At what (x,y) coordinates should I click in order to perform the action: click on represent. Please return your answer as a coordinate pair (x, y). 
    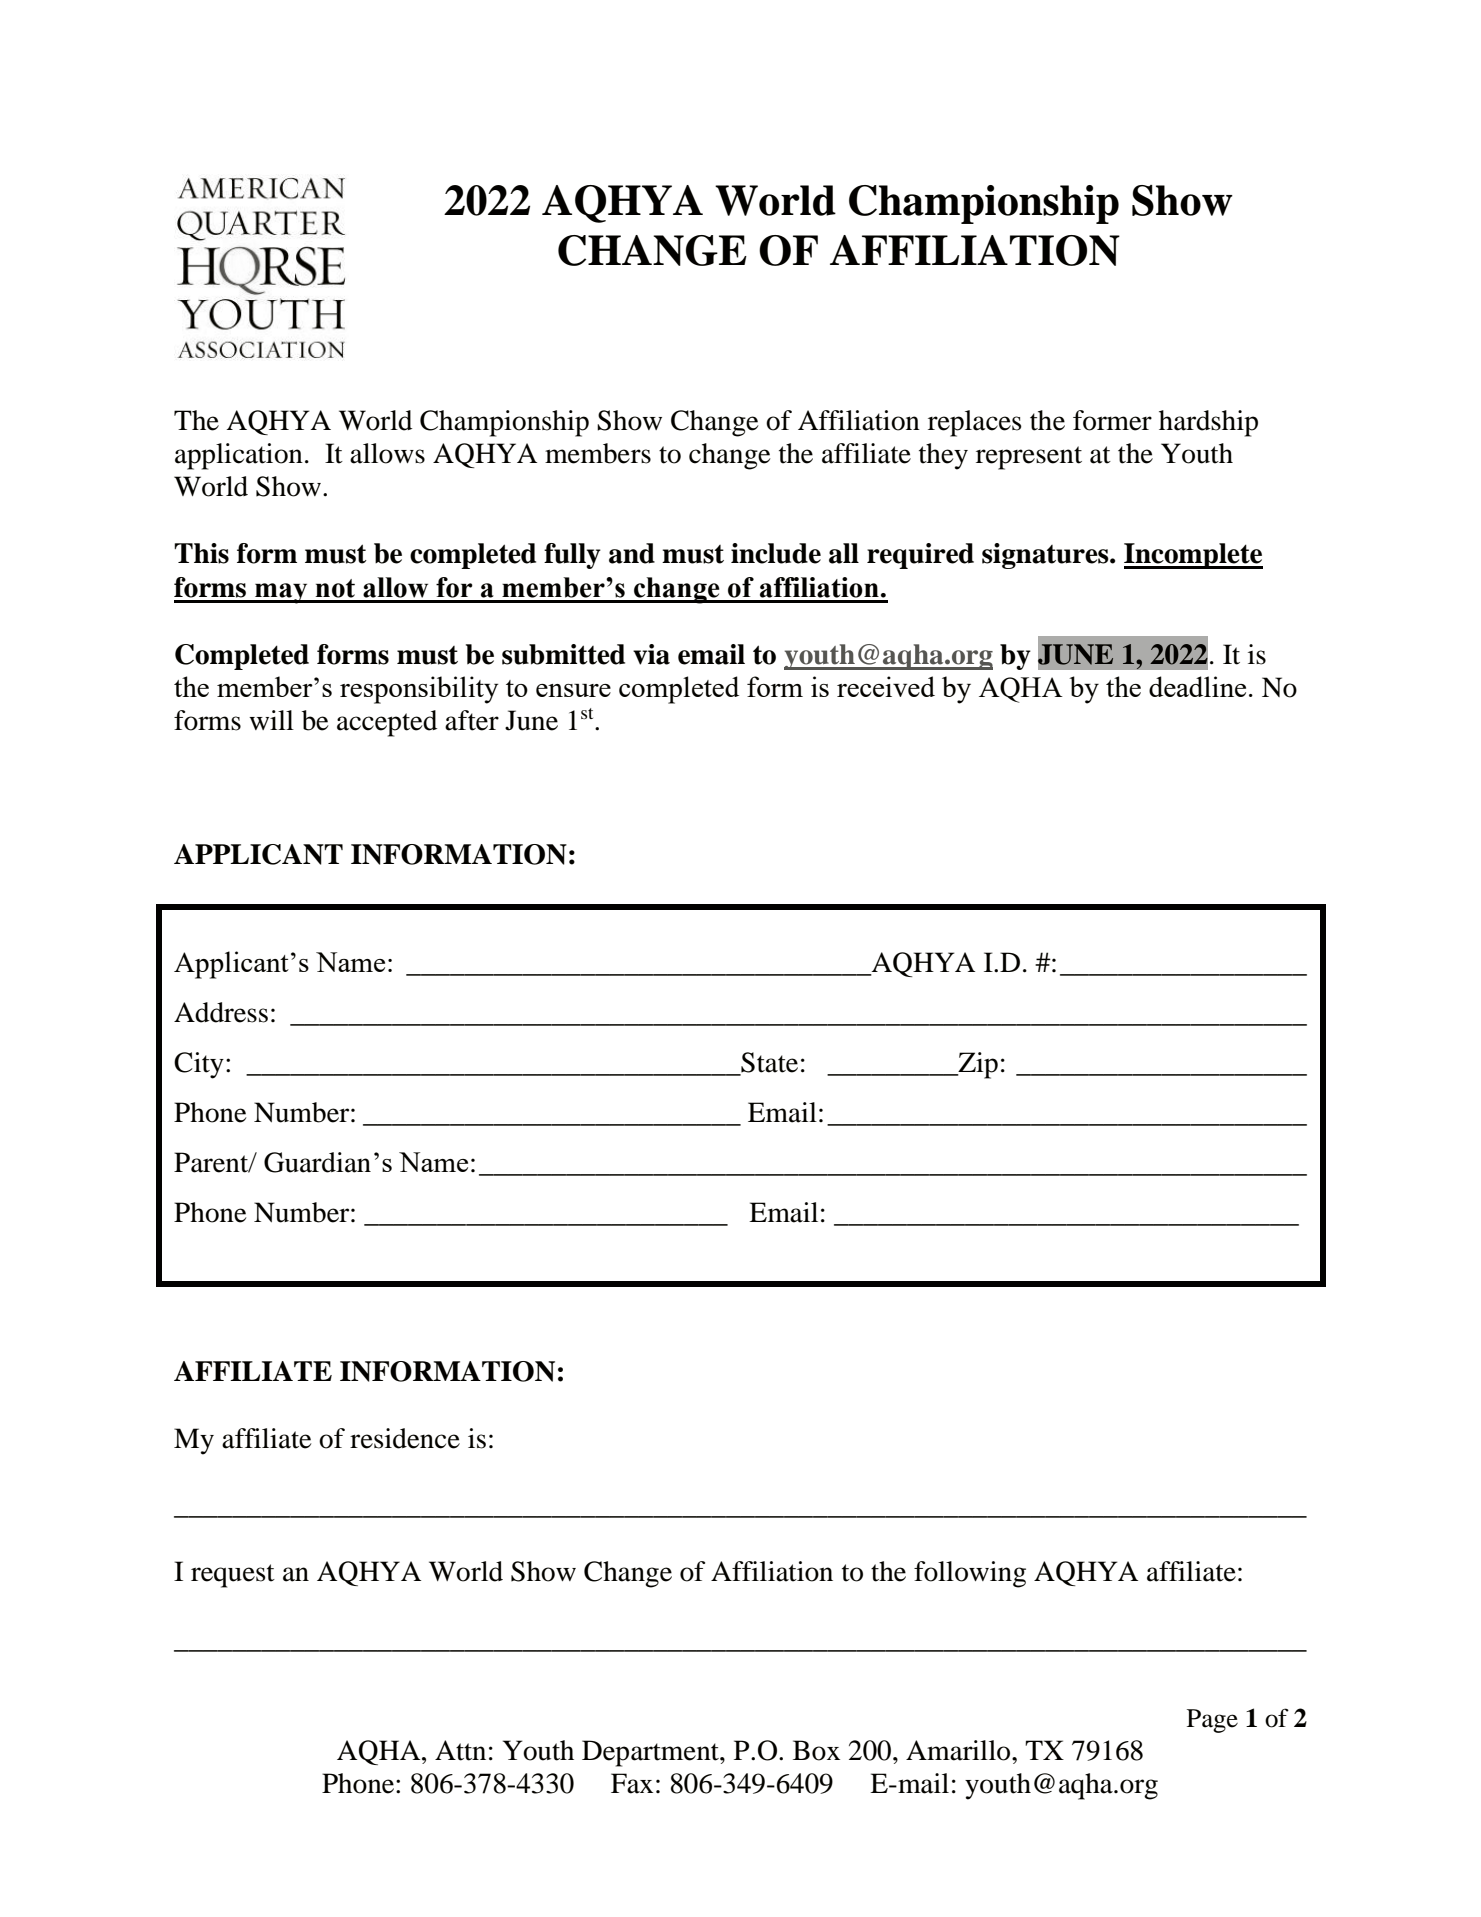
    Looking at the image, I should click on (1029, 458).
